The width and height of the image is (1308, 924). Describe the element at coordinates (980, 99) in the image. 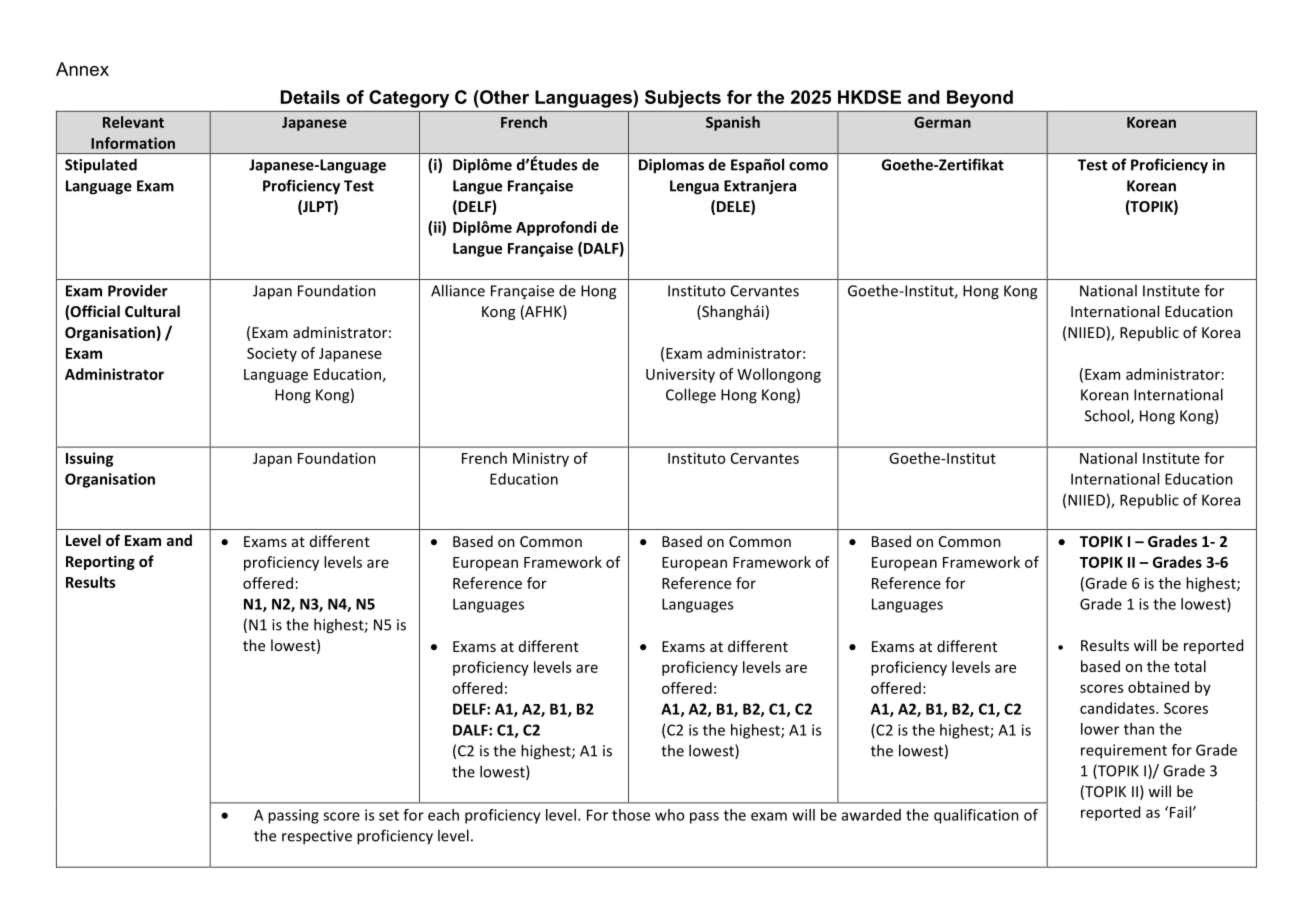

I see `Beyond` at that location.
